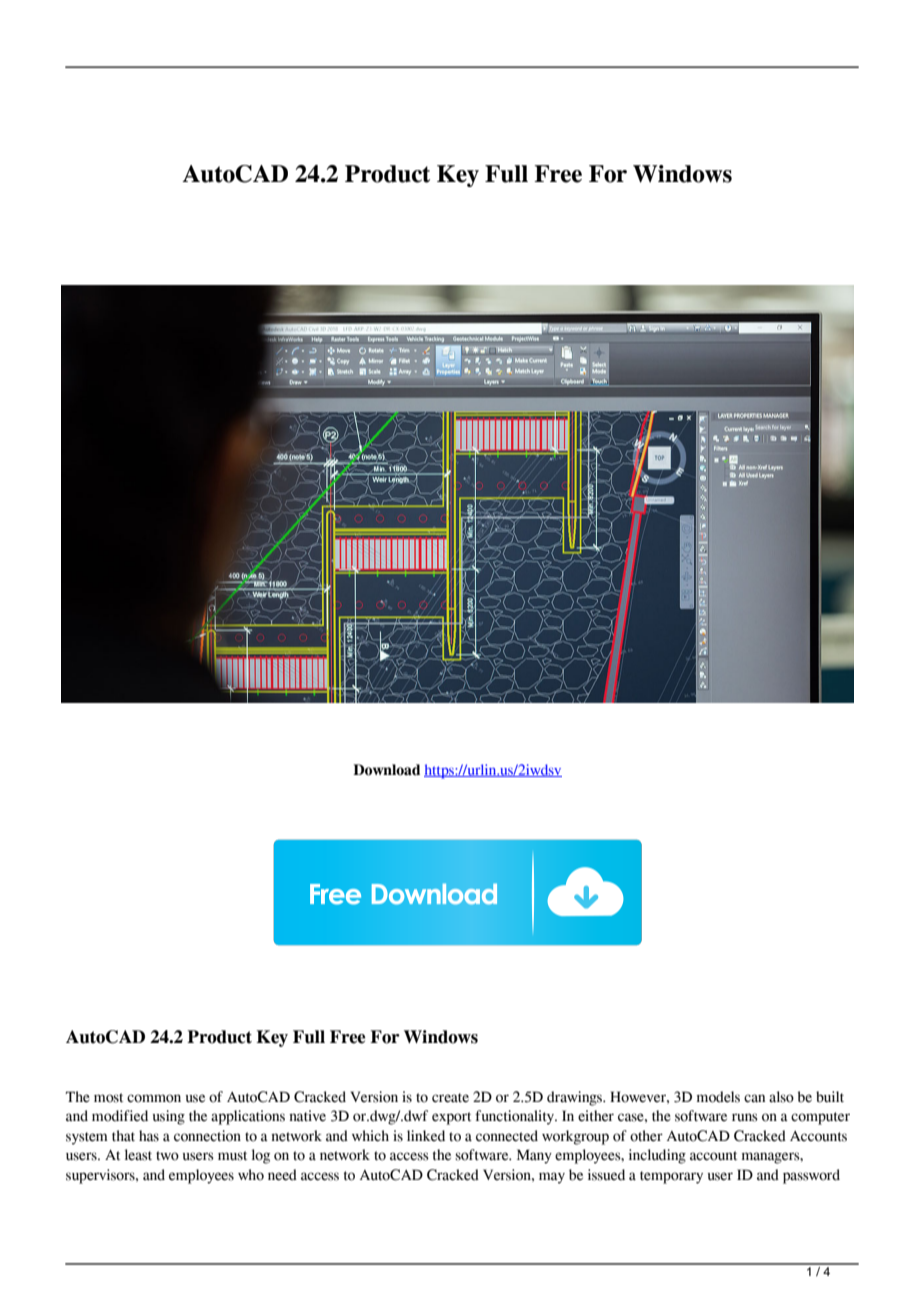  What do you see at coordinates (781, 1097) in the screenshot?
I see `also` at bounding box center [781, 1097].
